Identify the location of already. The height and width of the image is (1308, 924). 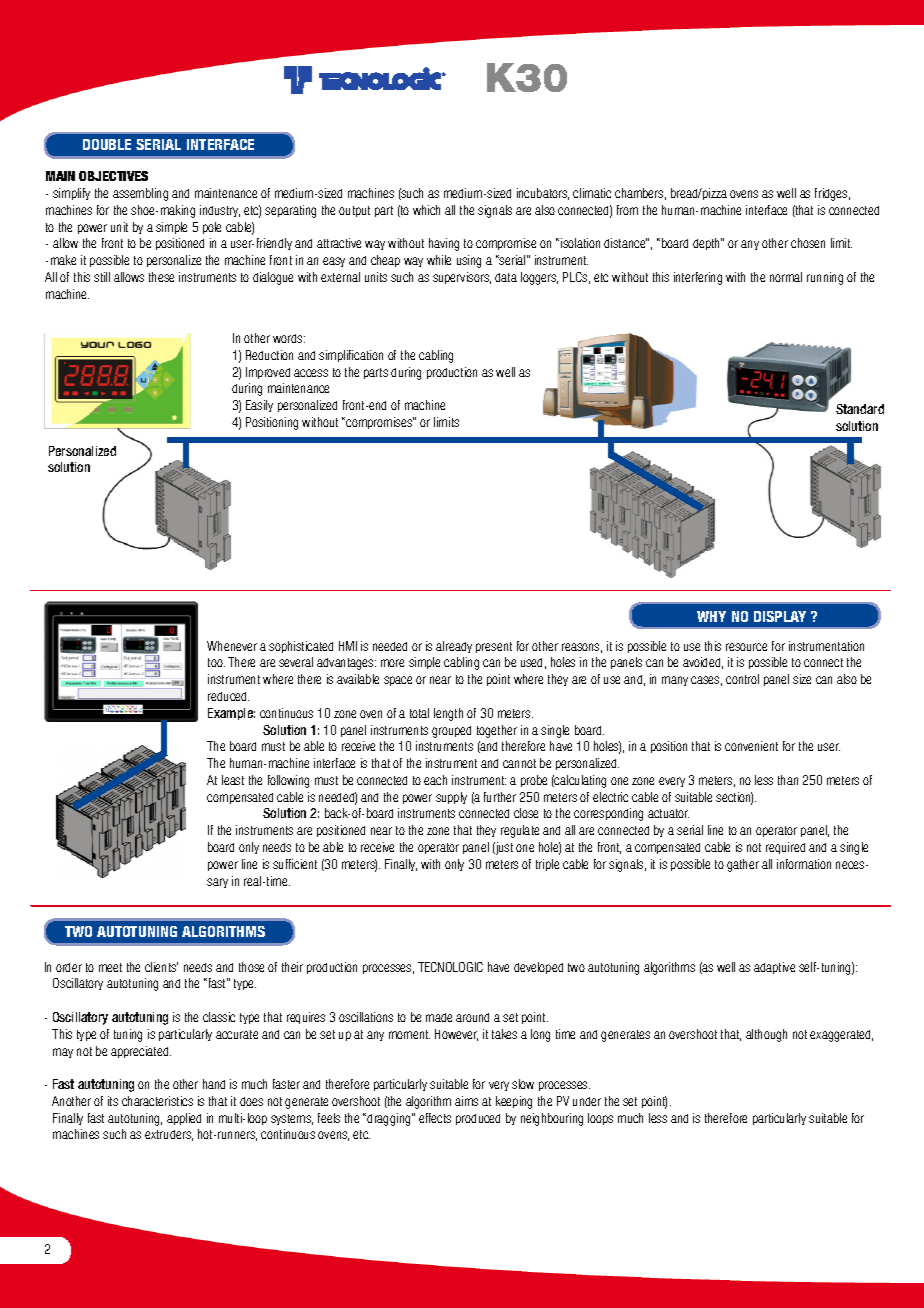
(454, 647).
